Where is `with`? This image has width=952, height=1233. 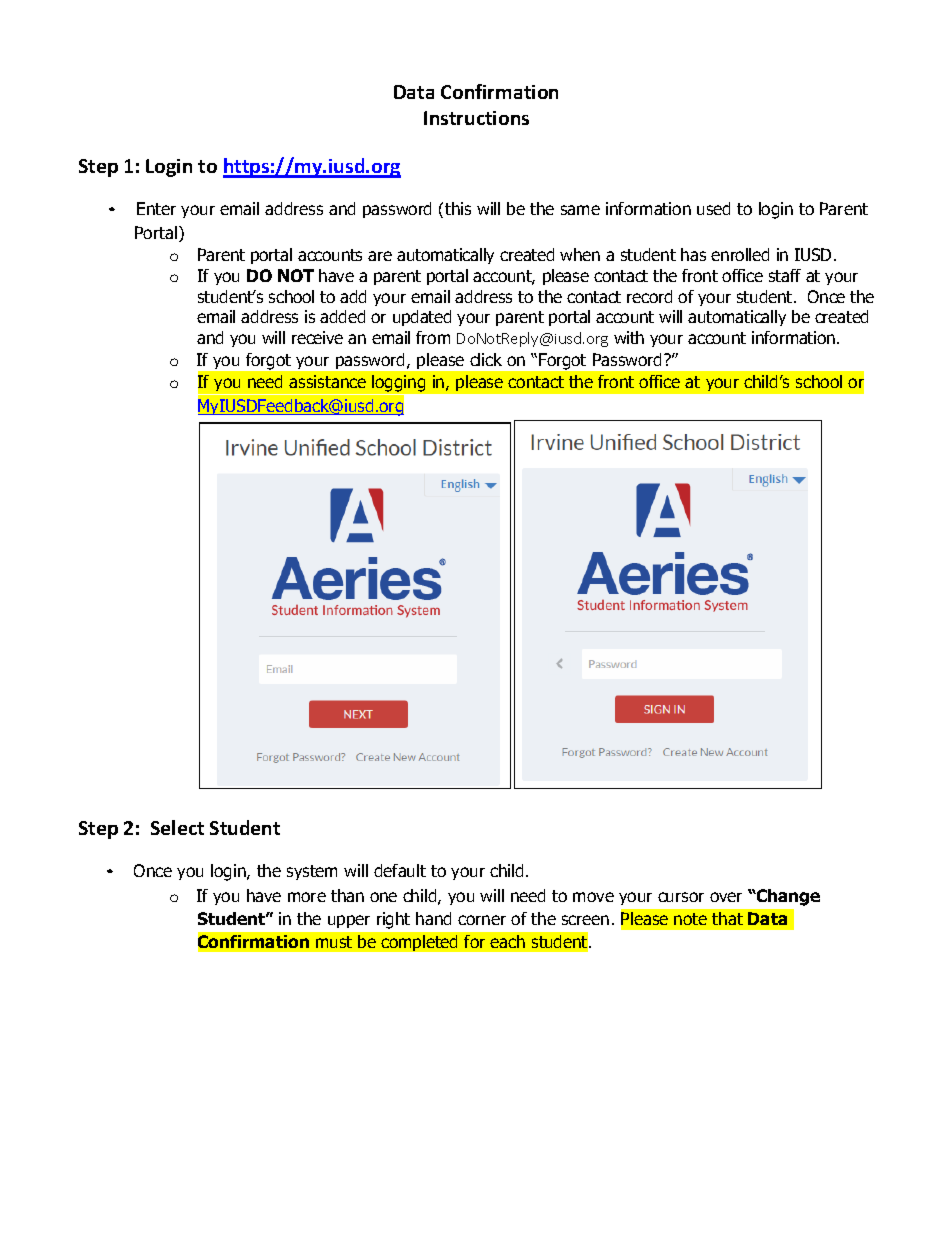
with is located at coordinates (629, 337).
